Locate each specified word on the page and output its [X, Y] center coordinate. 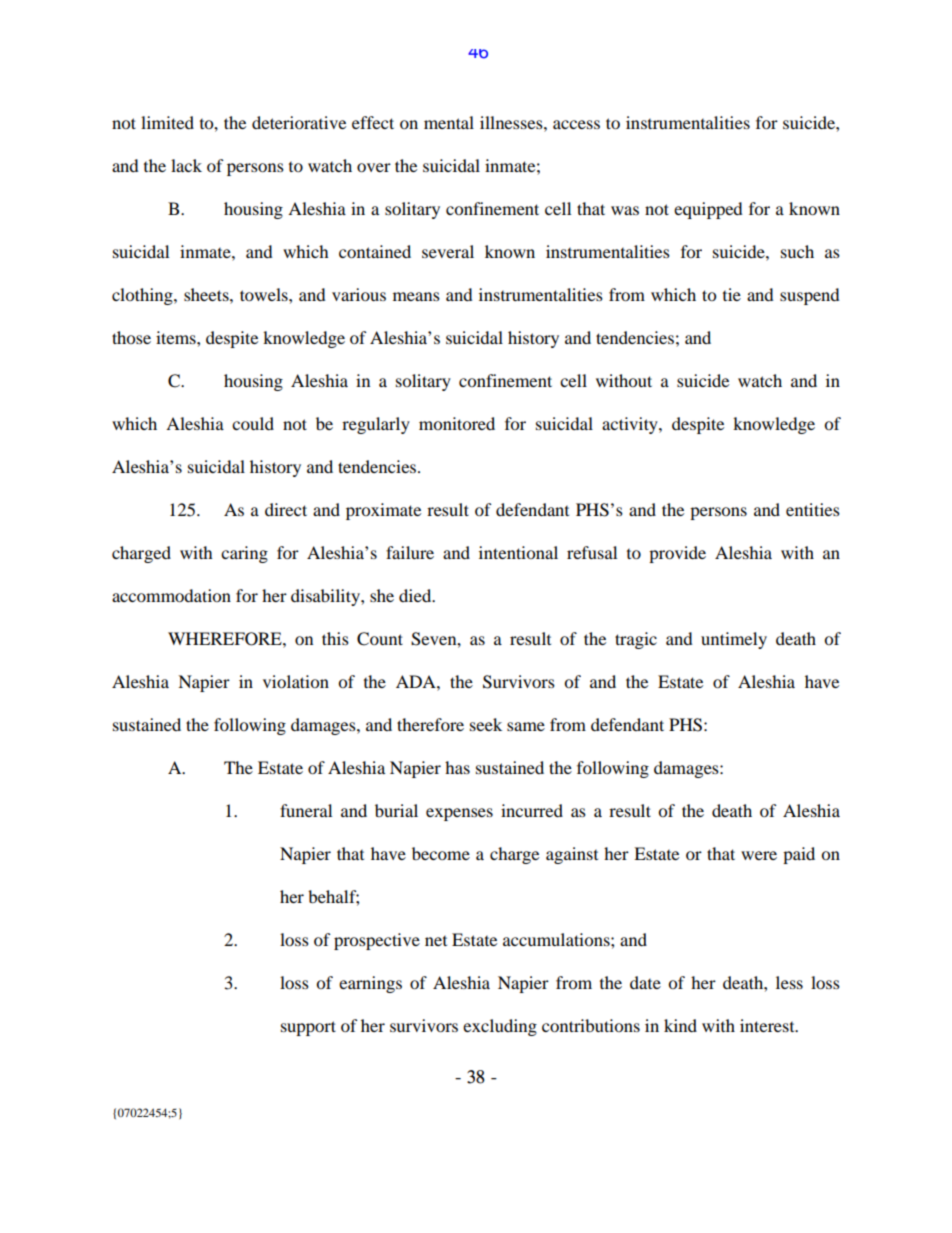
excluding [500, 1027]
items [177, 337]
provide [677, 554]
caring [244, 554]
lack [186, 165]
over [374, 167]
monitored [457, 423]
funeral [306, 810]
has [457, 767]
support [308, 1028]
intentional [518, 552]
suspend [810, 296]
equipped [708, 210]
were [759, 855]
